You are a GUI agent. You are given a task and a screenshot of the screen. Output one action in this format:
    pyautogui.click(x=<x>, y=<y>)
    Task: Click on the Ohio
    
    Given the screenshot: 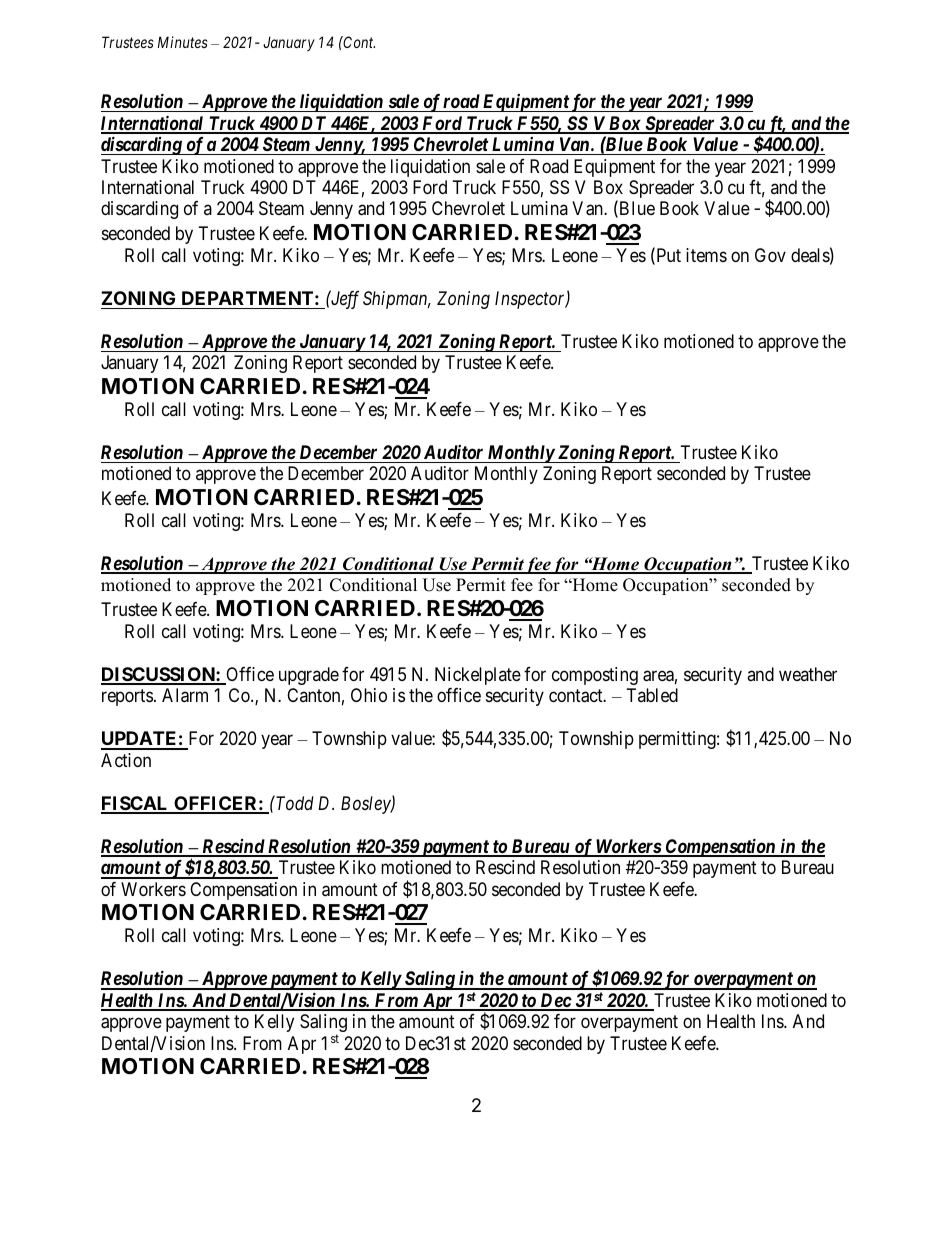 What is the action you would take?
    pyautogui.click(x=369, y=695)
